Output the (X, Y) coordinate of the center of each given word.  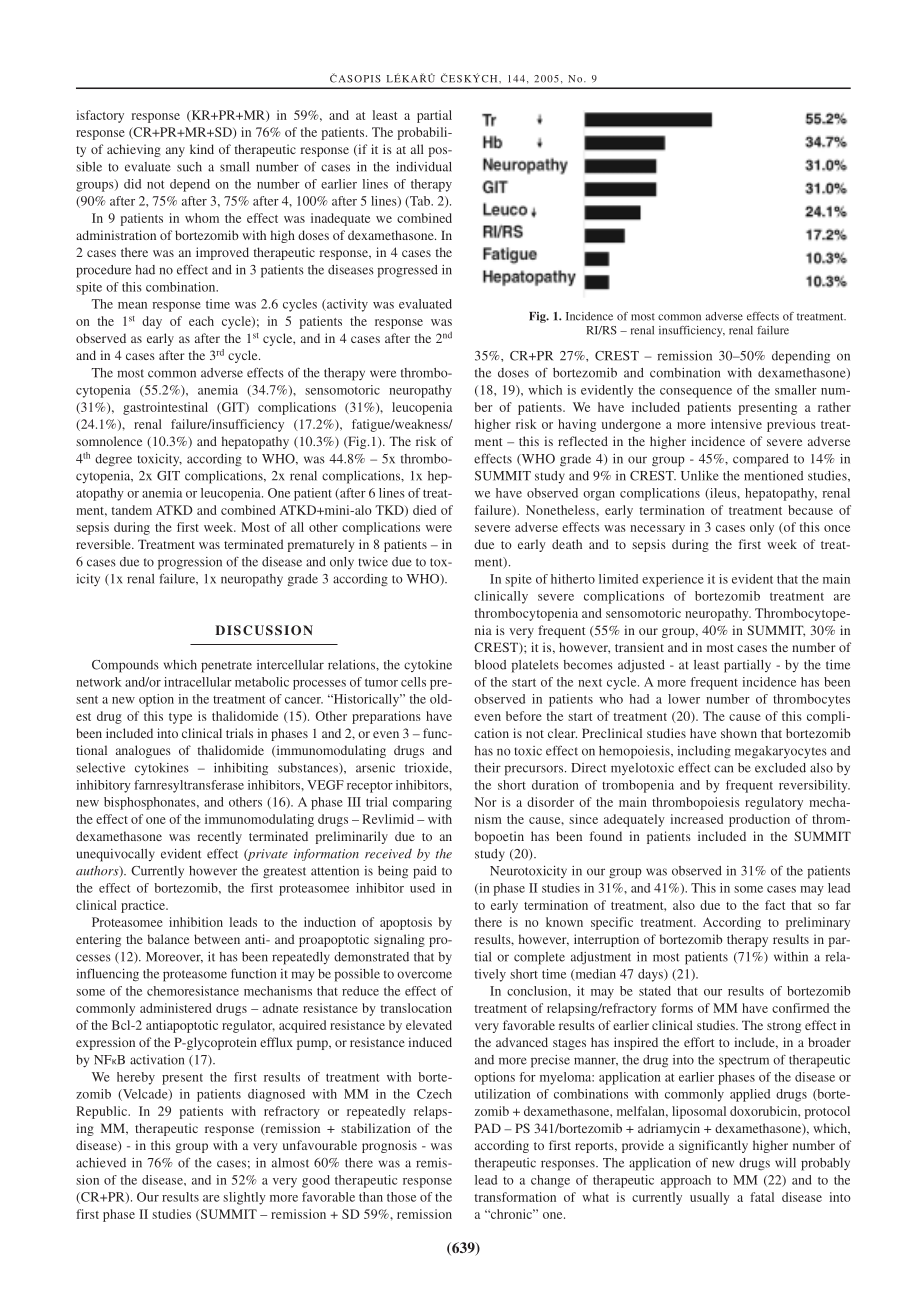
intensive (736, 424)
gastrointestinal (165, 408)
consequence (696, 393)
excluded (780, 768)
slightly (244, 1198)
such (189, 167)
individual (424, 167)
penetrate (226, 667)
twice (373, 562)
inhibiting (241, 769)
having (577, 425)
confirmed (800, 1008)
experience (673, 580)
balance (168, 939)
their (488, 768)
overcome (424, 975)
